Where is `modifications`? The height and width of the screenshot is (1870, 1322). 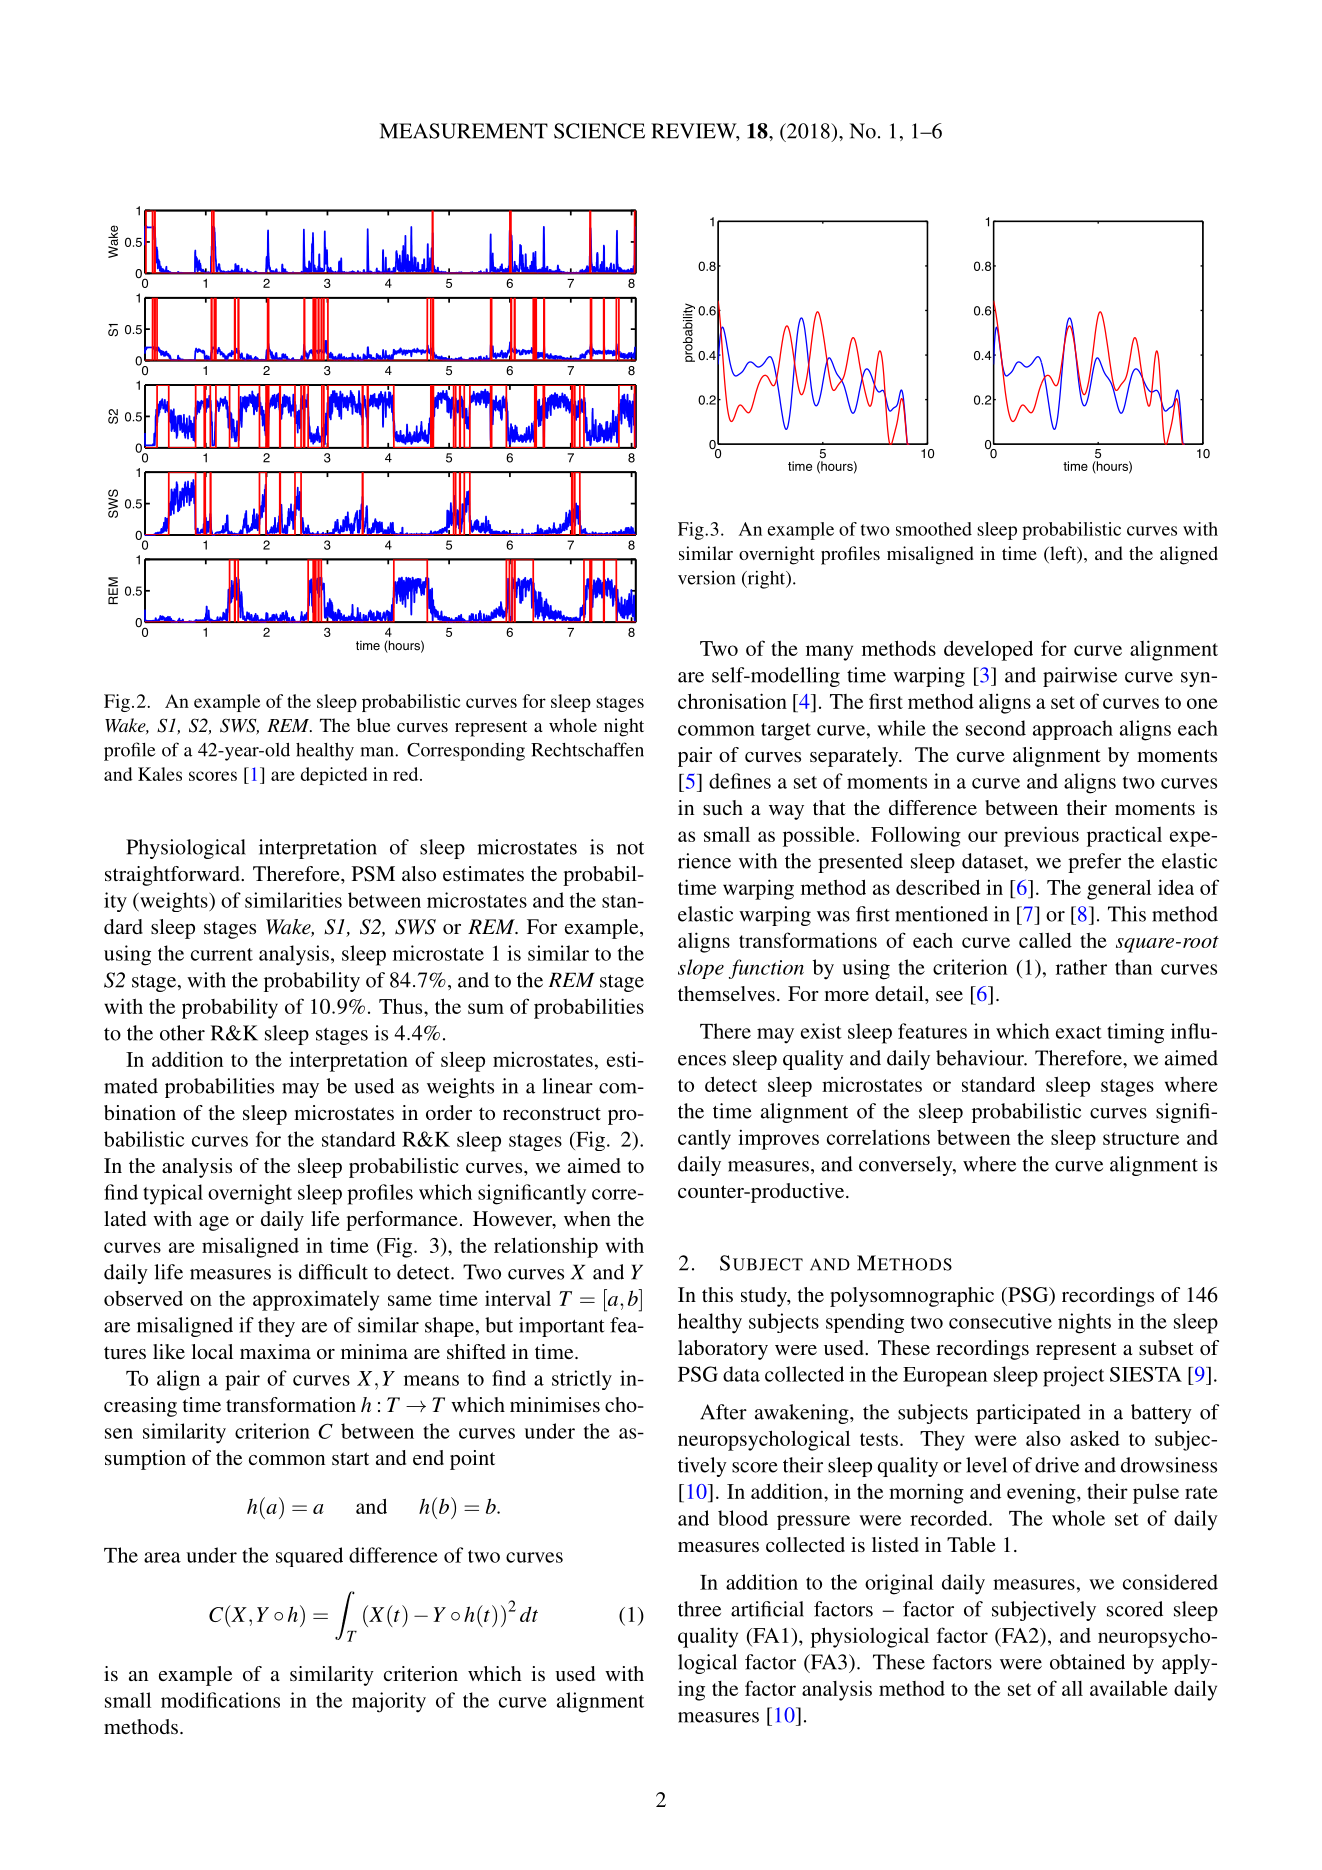
modifications is located at coordinates (220, 1700).
